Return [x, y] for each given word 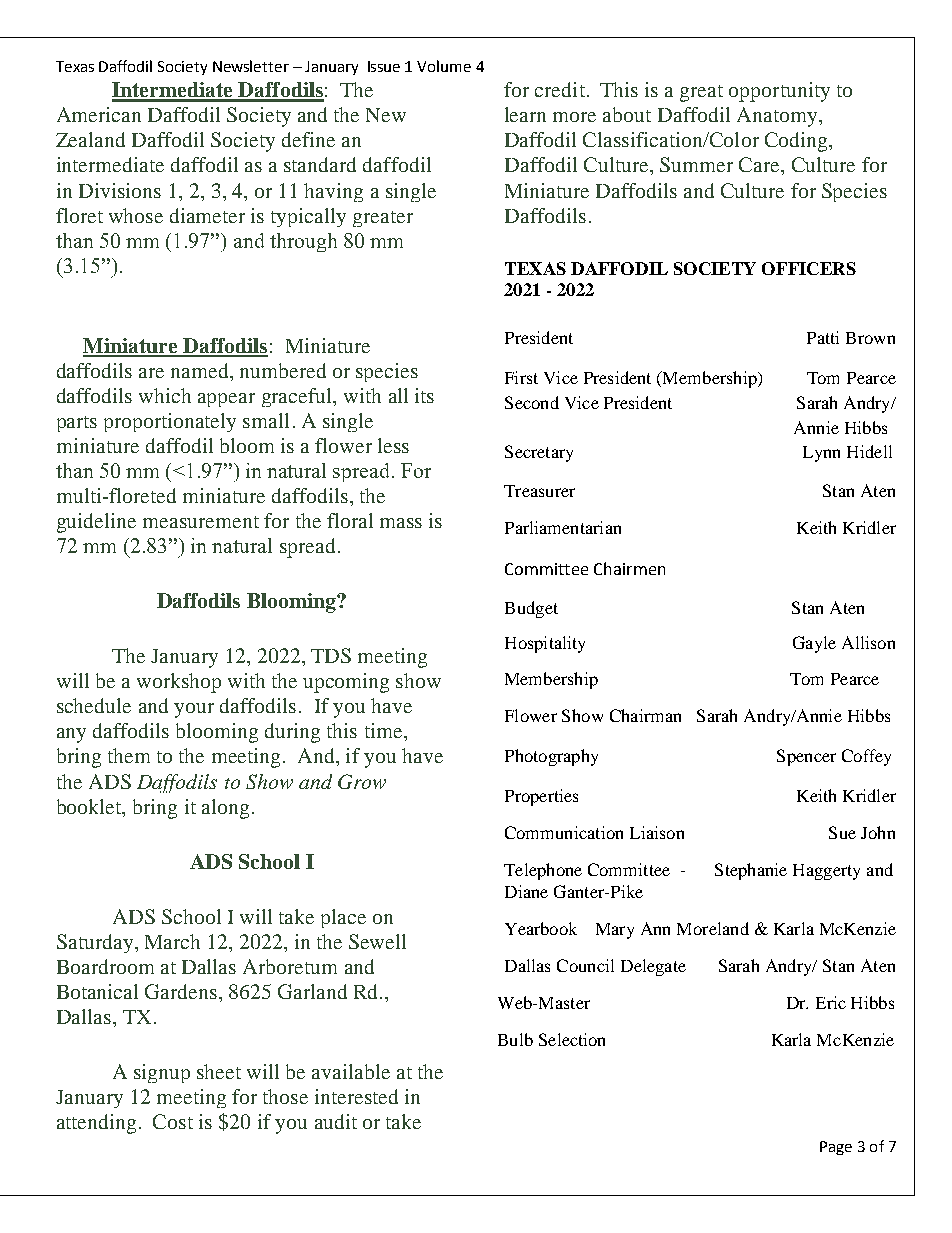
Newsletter [251, 66]
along [225, 809]
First [521, 377]
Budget [531, 609]
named [201, 370]
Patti [823, 337]
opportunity [779, 92]
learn [525, 114]
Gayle [814, 644]
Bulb [515, 1039]
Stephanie [751, 871]
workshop [179, 683]
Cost [173, 1121]
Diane [526, 891]
